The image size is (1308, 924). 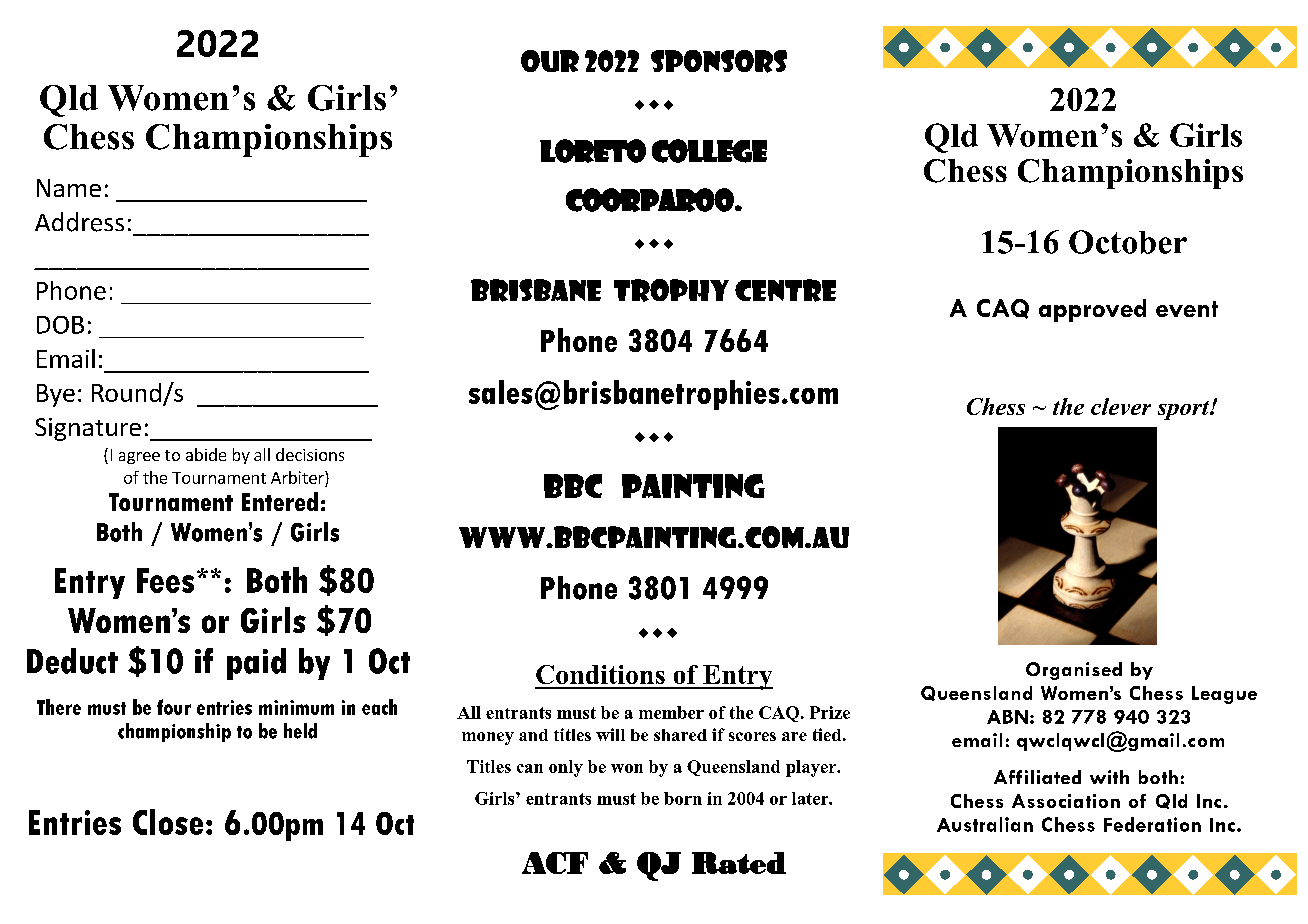 I want to click on Loreto, so click(x=593, y=151).
